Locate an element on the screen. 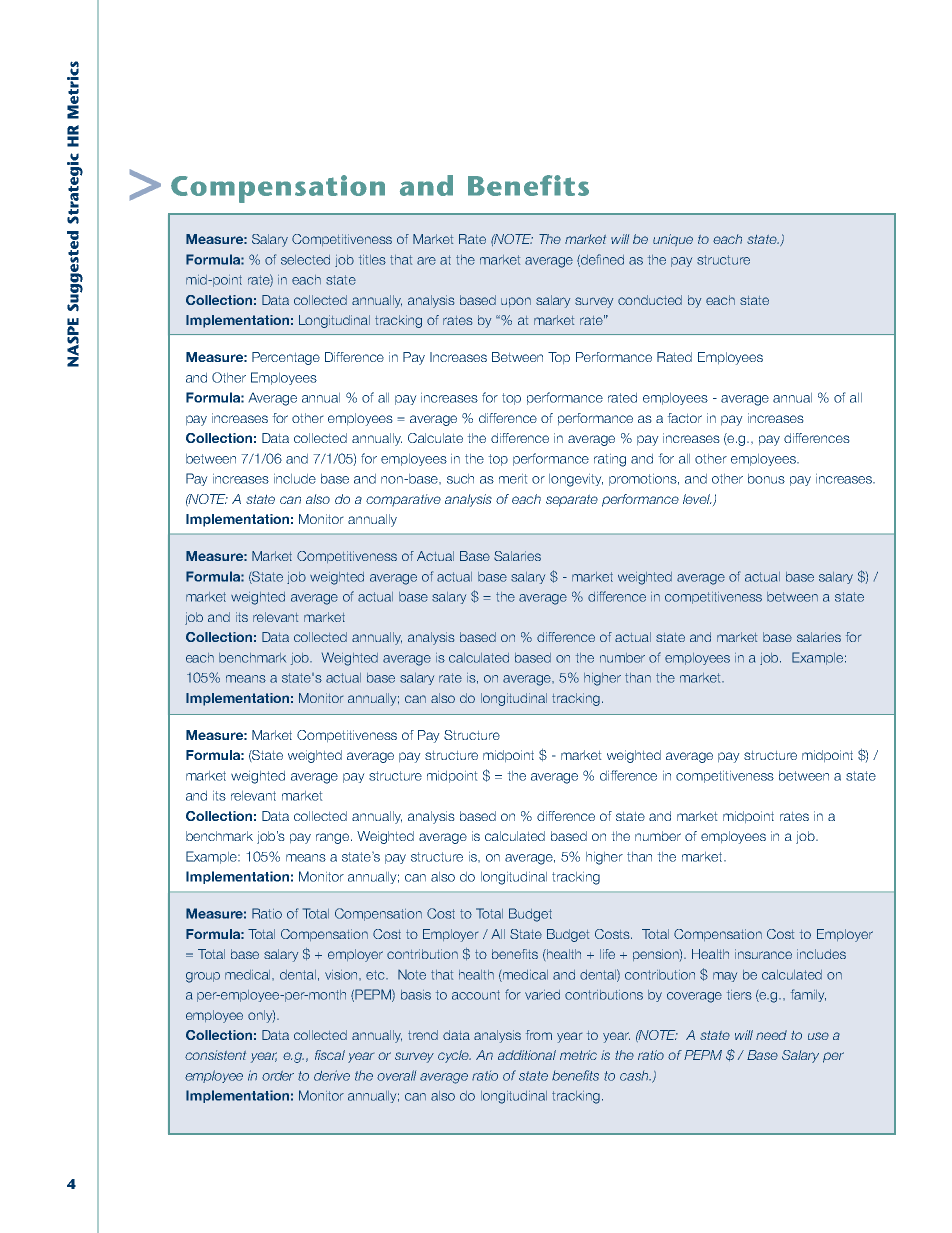  insurance is located at coordinates (763, 954).
